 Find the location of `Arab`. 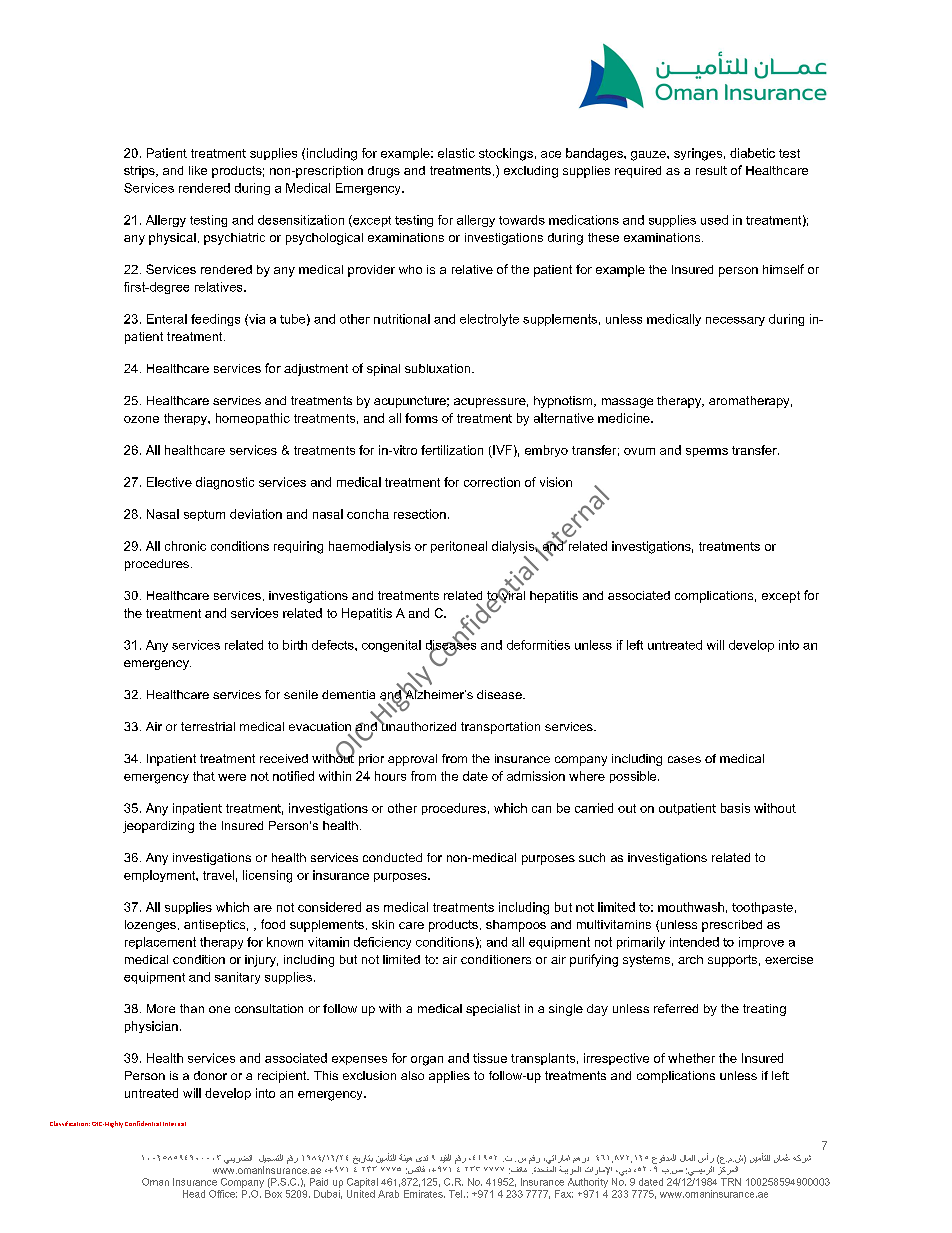

Arab is located at coordinates (388, 1194).
